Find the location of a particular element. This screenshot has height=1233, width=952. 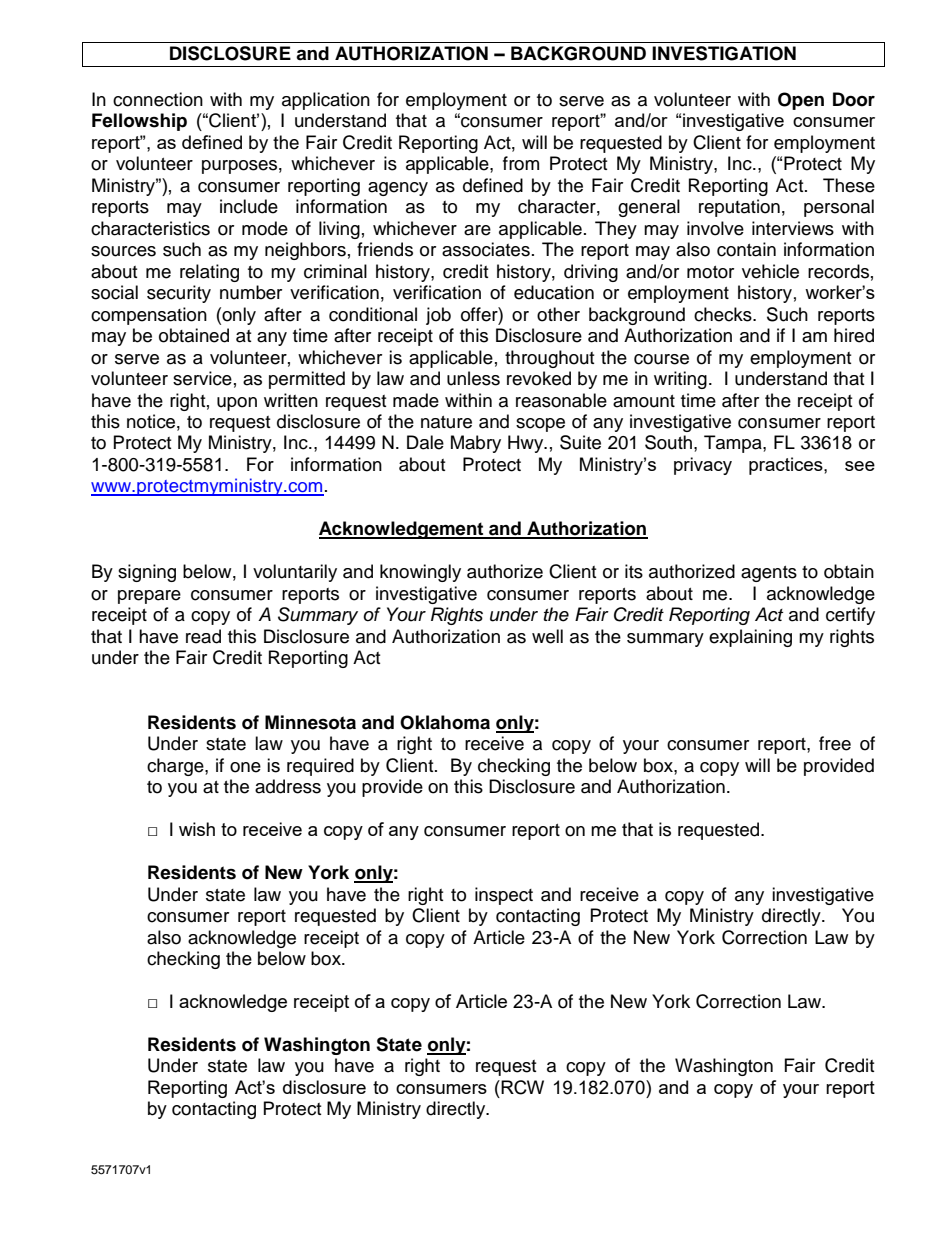

signing is located at coordinates (147, 573).
